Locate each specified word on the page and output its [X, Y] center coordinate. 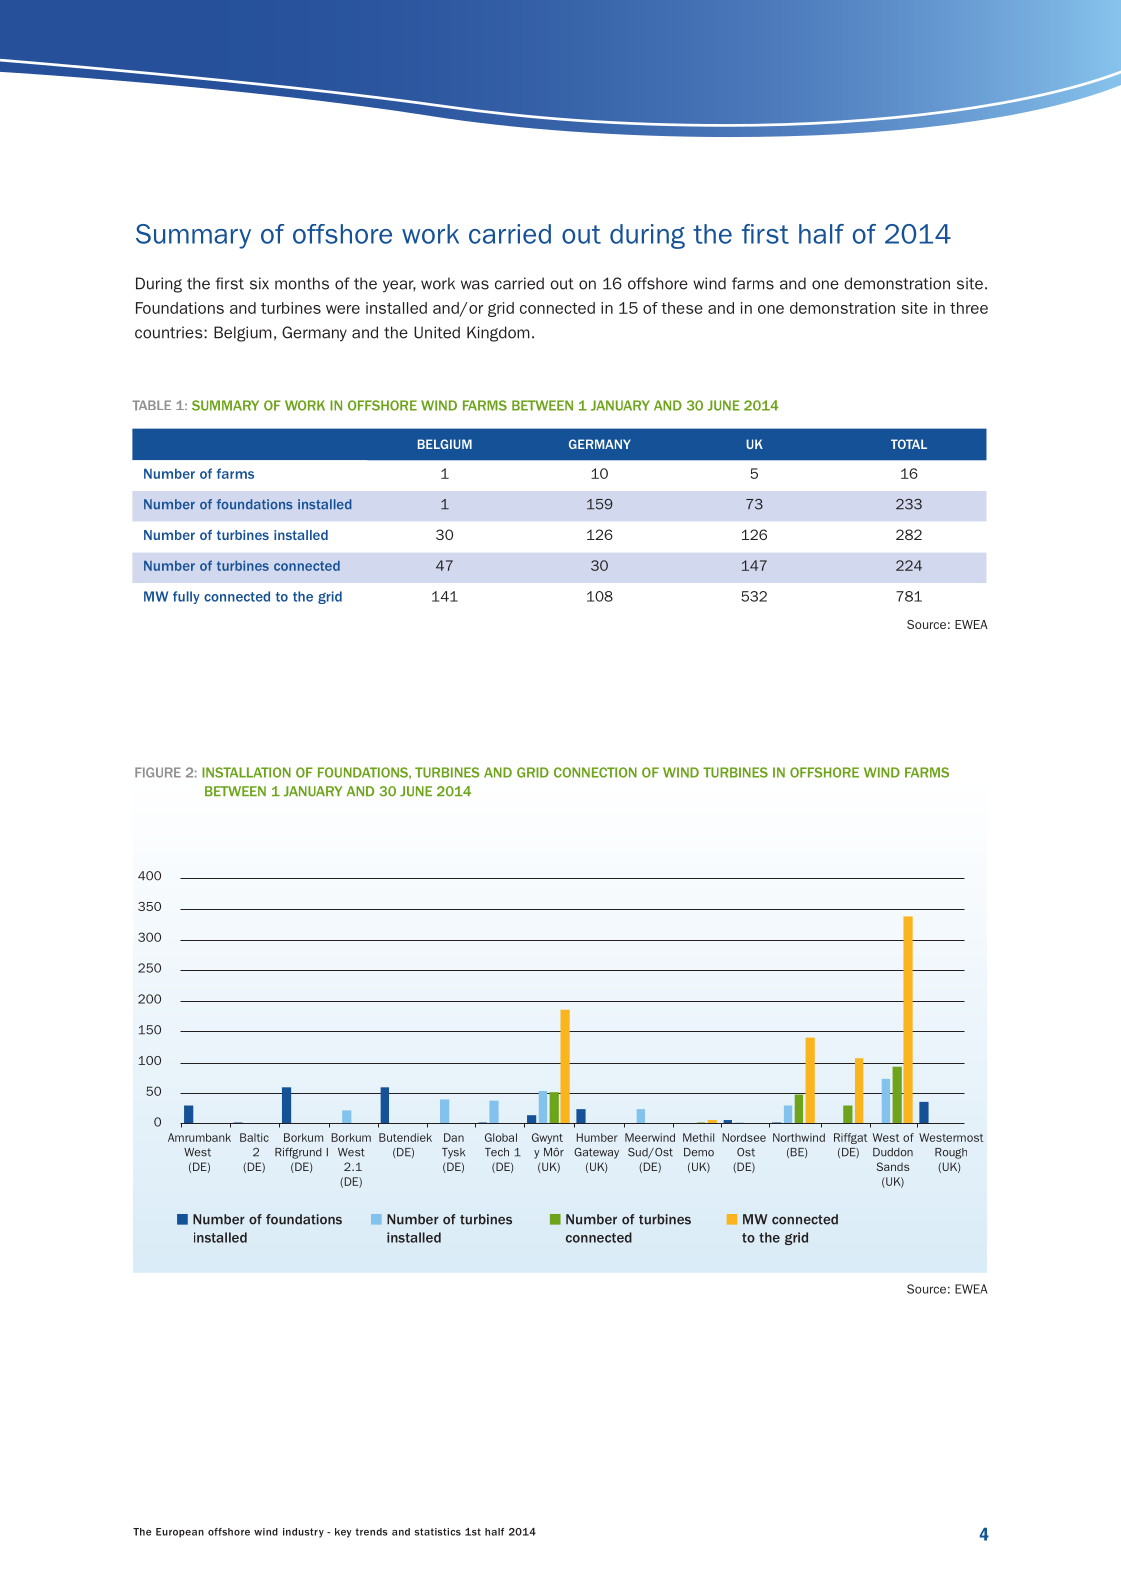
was [475, 285]
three [969, 308]
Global [501, 1137]
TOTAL [909, 444]
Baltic [254, 1137]
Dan [454, 1137]
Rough [951, 1153]
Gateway [596, 1153]
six [259, 283]
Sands [893, 1166]
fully [186, 597]
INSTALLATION [246, 772]
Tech [497, 1152]
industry [303, 1533]
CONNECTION [595, 772]
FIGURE [158, 772]
